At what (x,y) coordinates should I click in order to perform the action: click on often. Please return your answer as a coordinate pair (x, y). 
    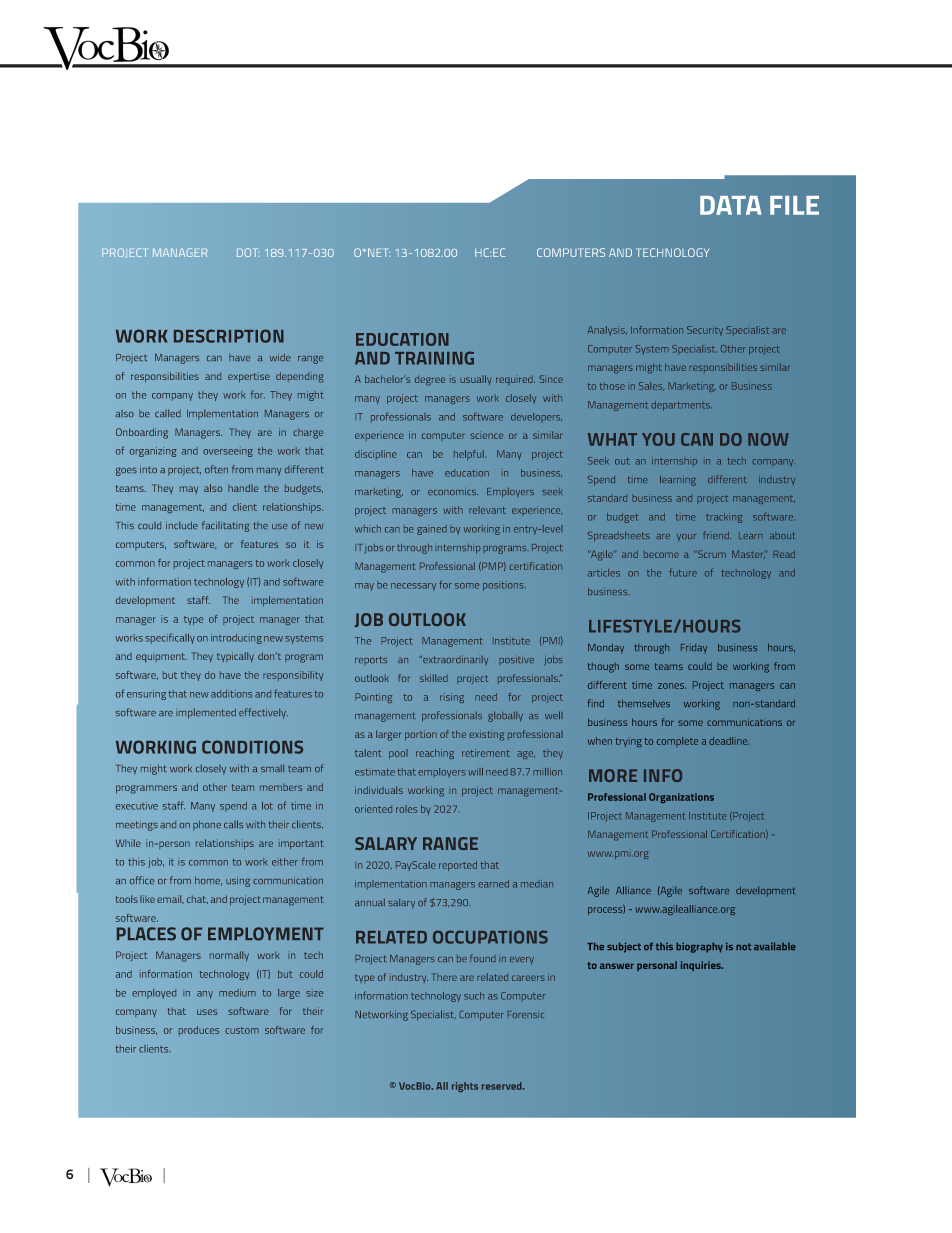
    Looking at the image, I should click on (216, 469).
